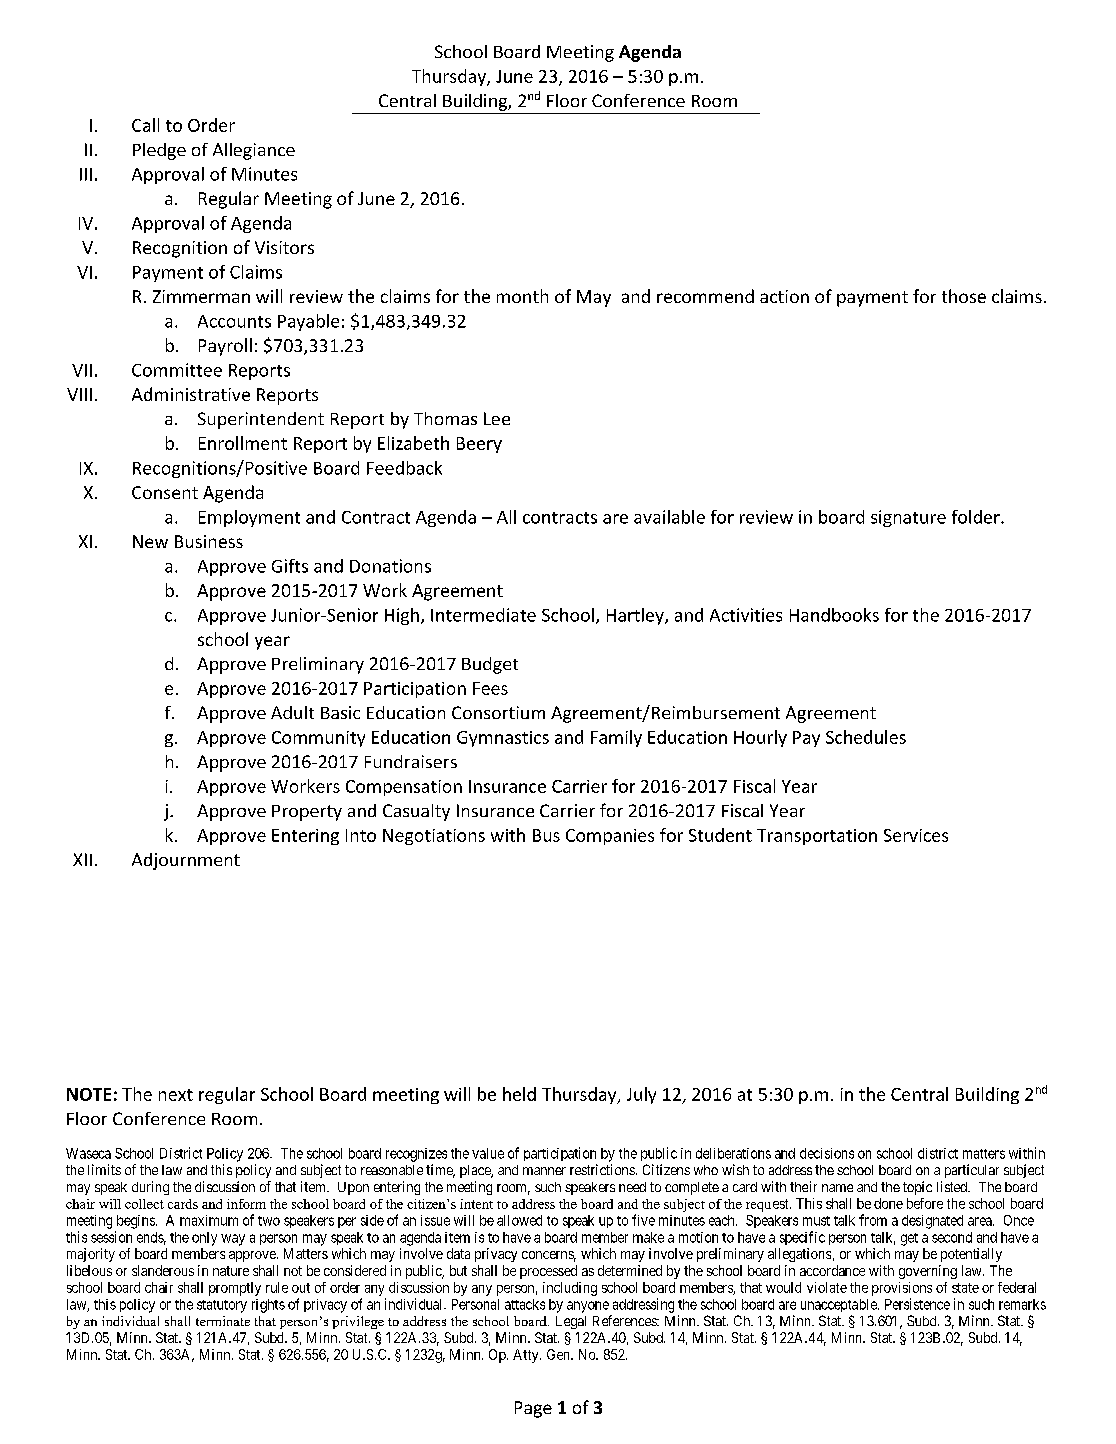  What do you see at coordinates (159, 151) in the document?
I see `Pledge` at bounding box center [159, 151].
